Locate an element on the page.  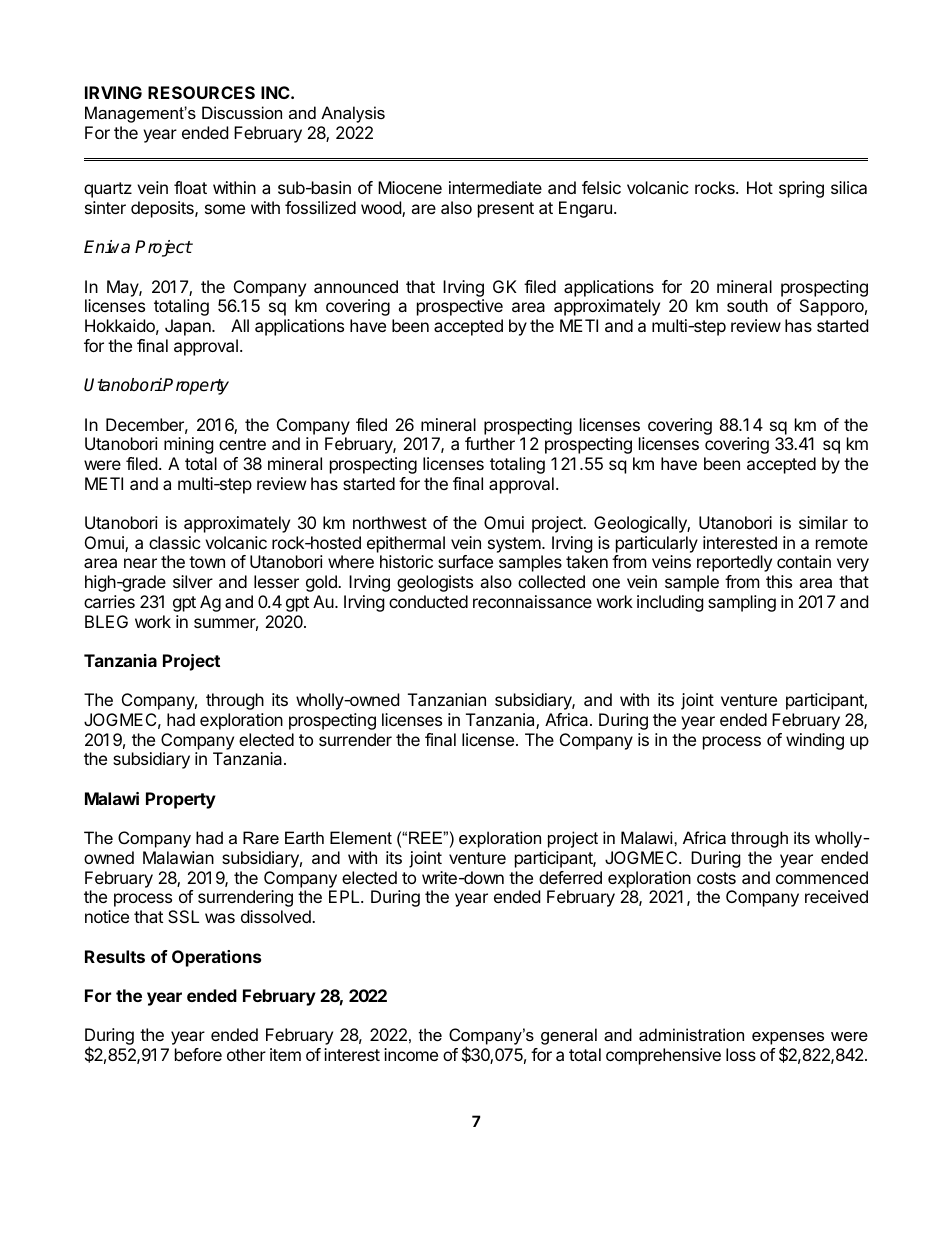
RESOURCES is located at coordinates (201, 92).
